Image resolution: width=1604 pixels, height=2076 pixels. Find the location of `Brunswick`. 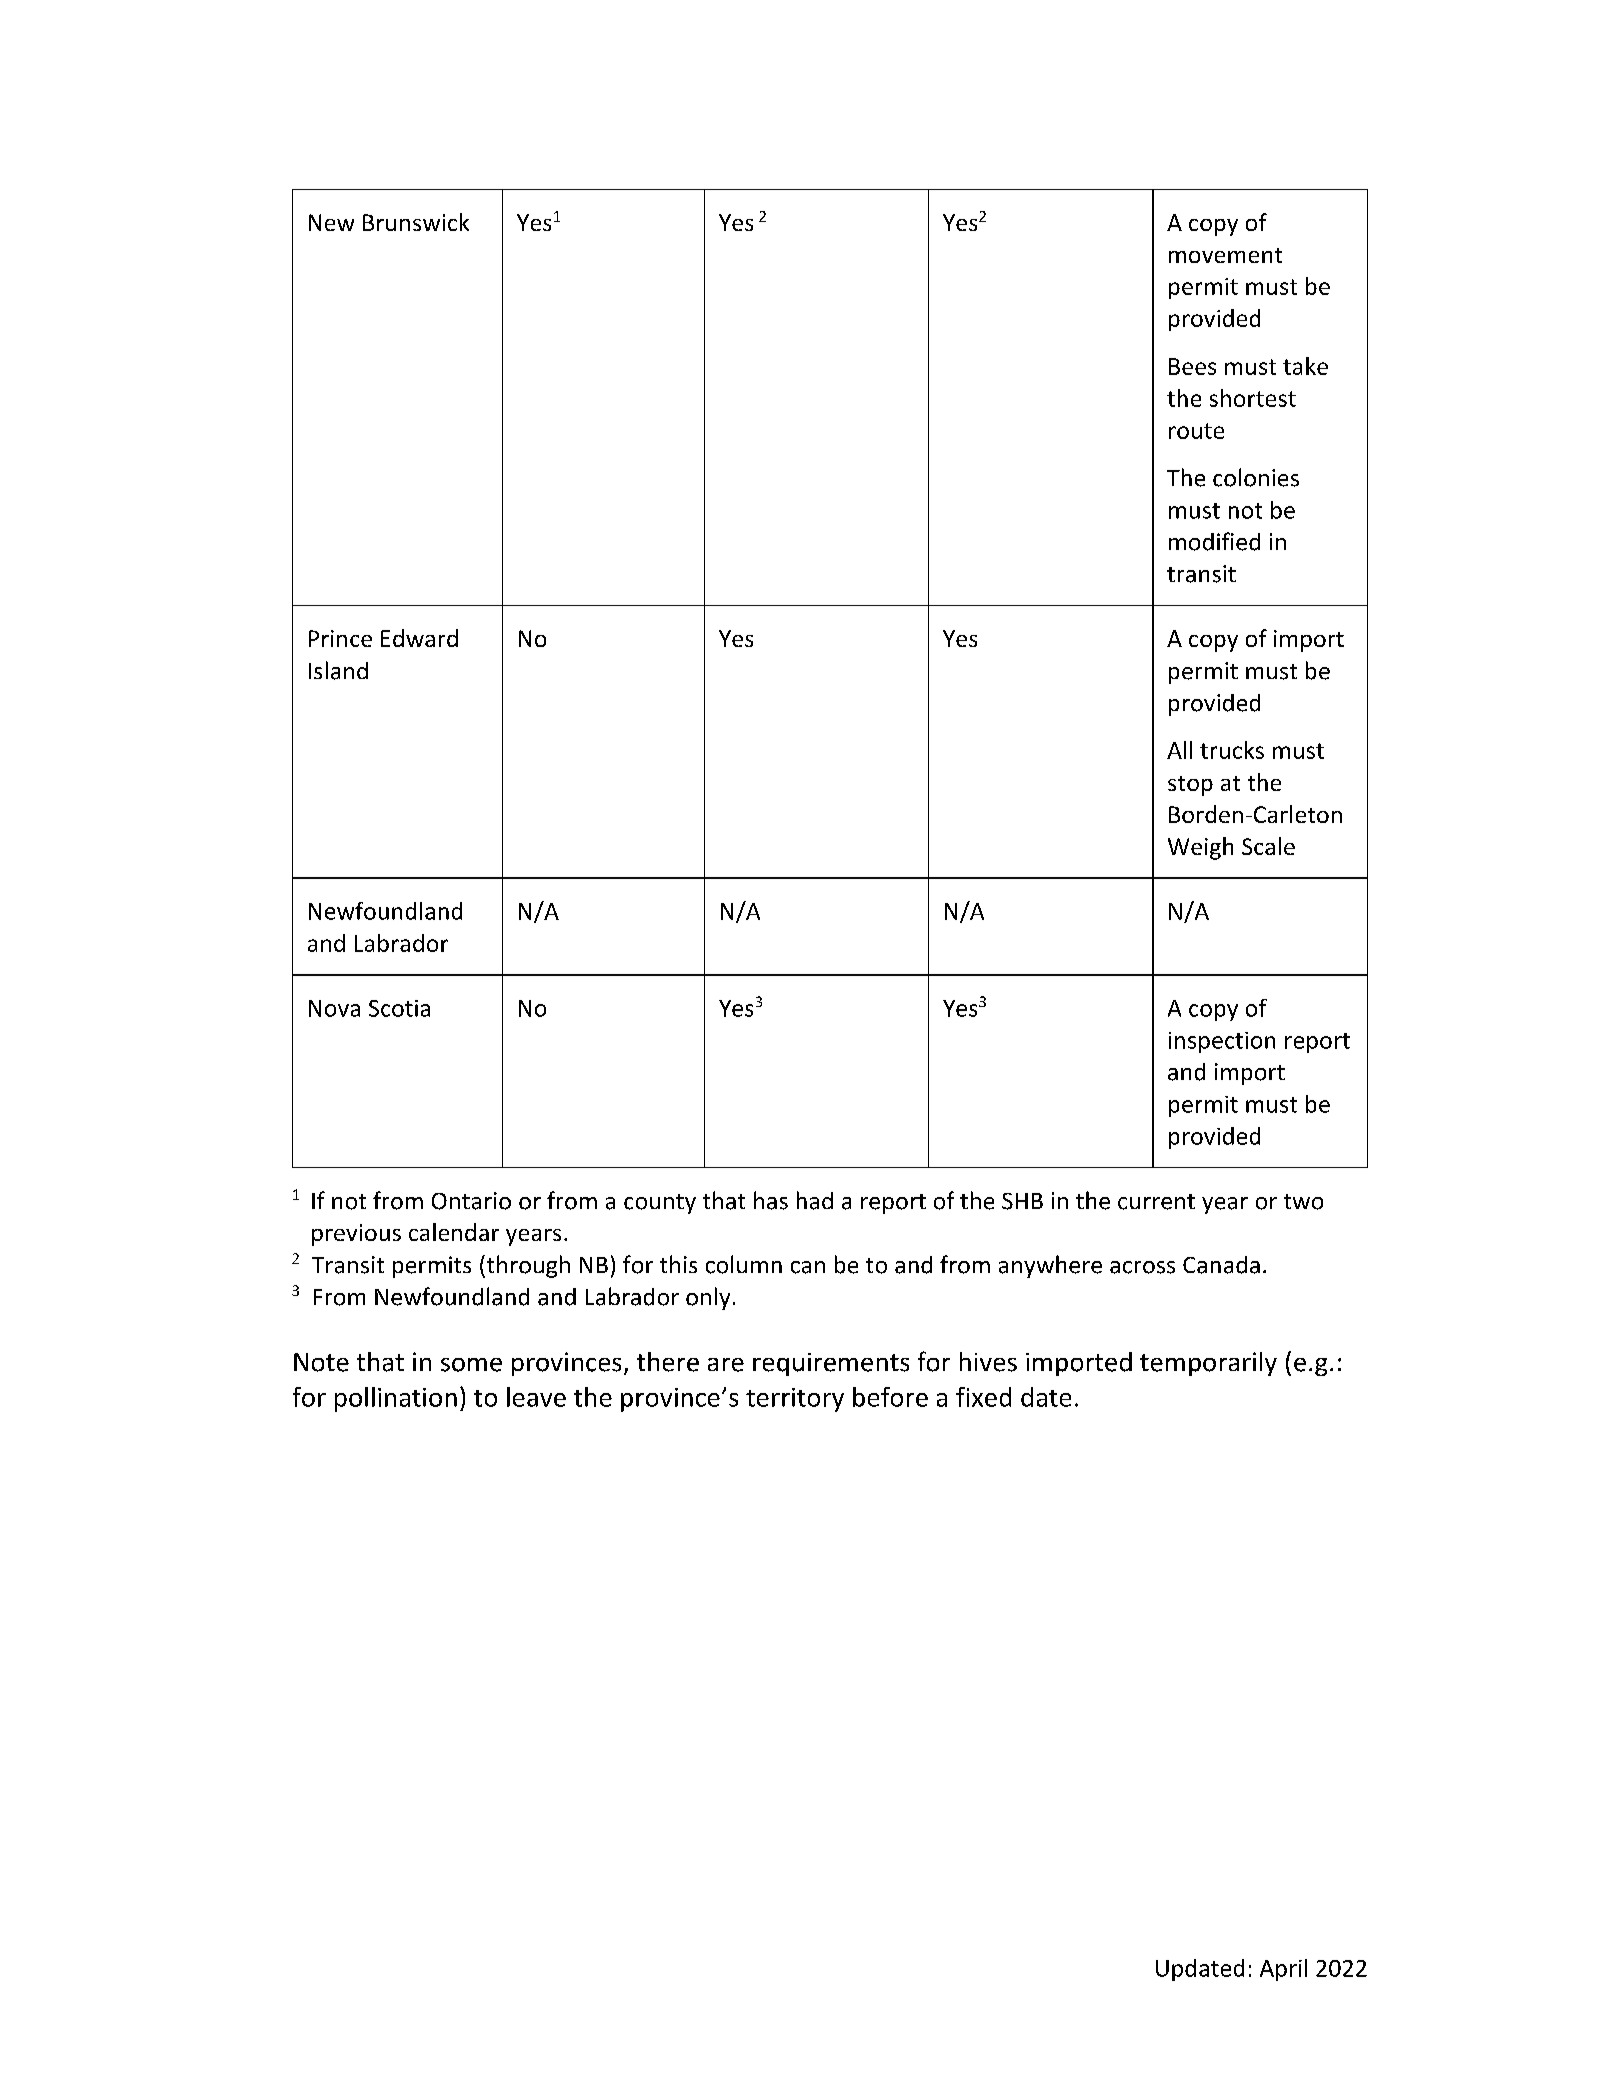

Brunswick is located at coordinates (416, 222).
